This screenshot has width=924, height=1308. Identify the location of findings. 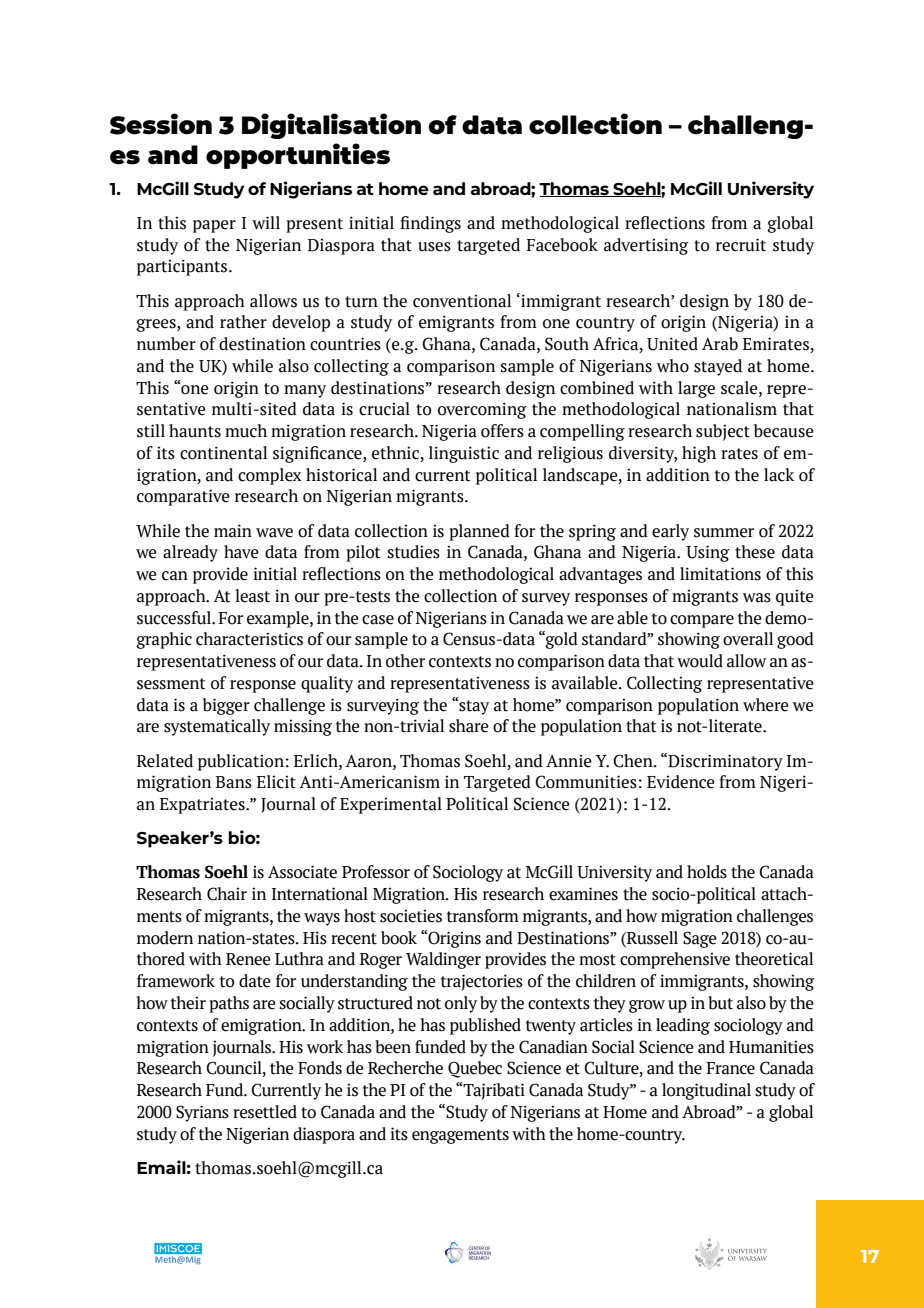
(430, 224).
